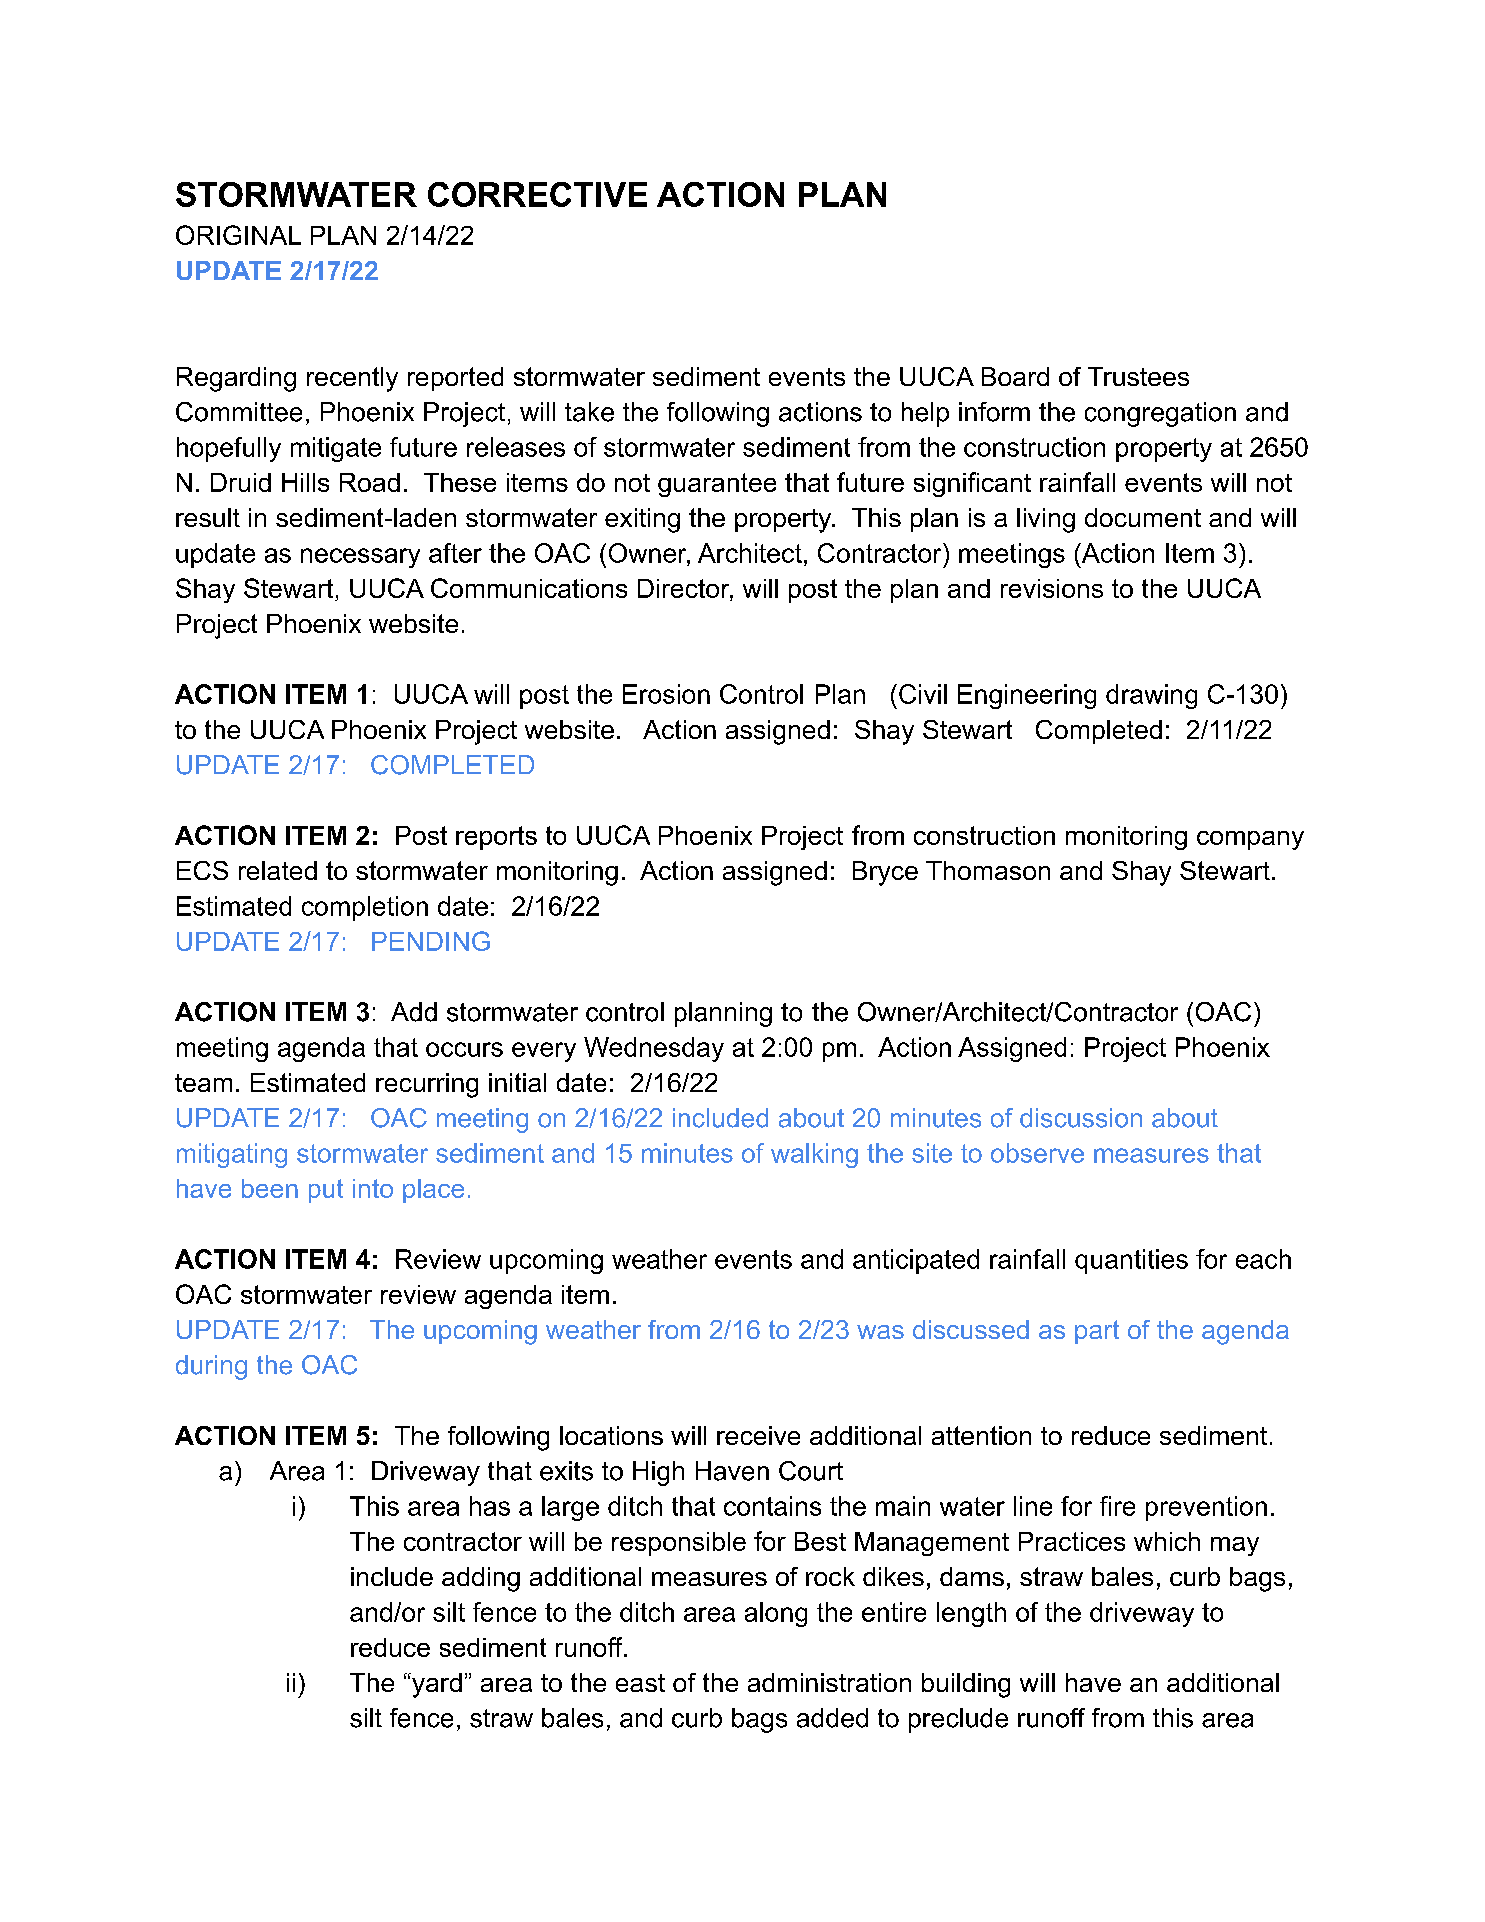 The width and height of the screenshot is (1485, 1922). I want to click on yard, so click(436, 1685).
